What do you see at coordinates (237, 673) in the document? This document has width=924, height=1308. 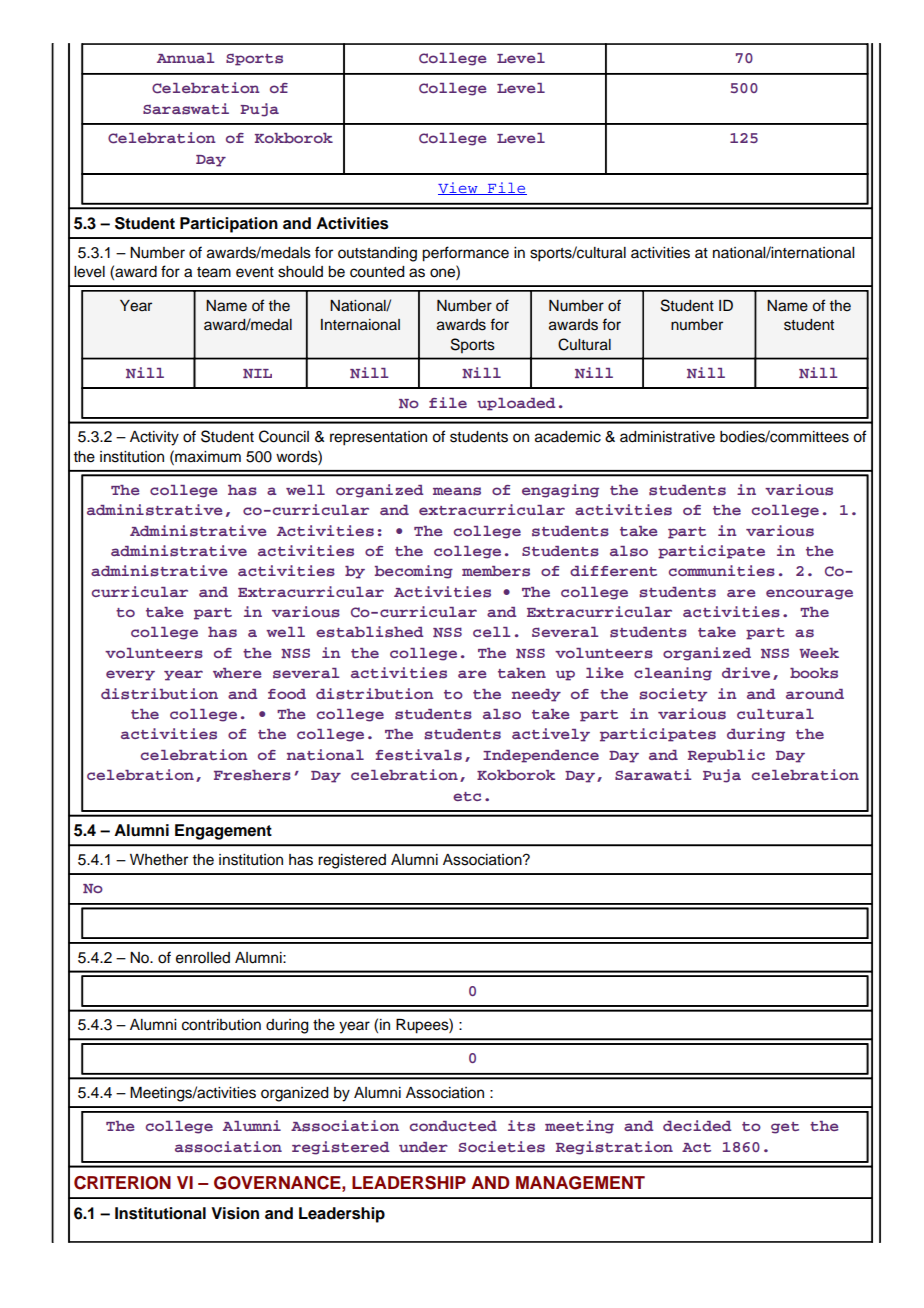 I see `where` at bounding box center [237, 673].
